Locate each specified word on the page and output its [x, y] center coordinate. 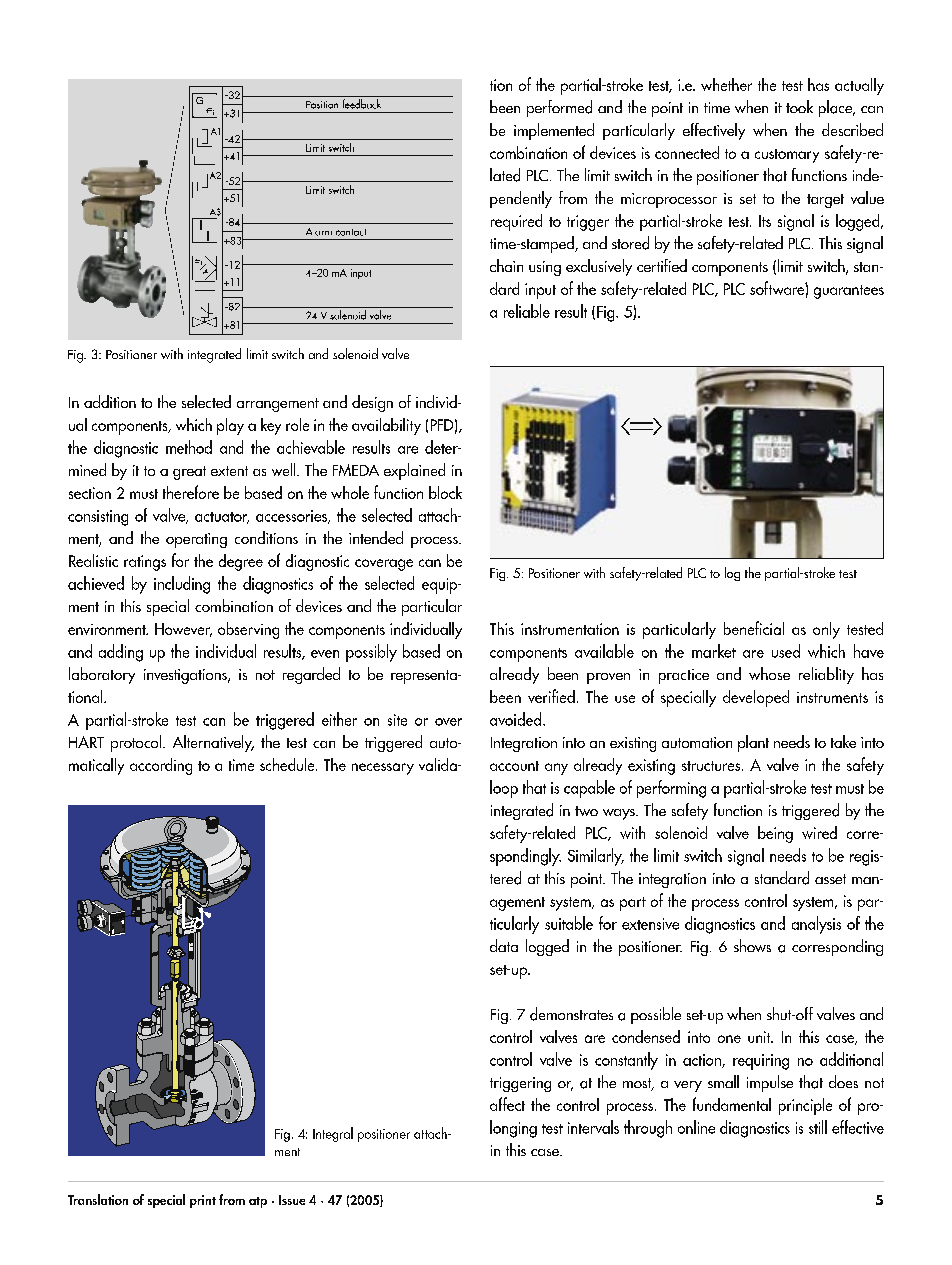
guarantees [849, 292]
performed [559, 108]
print [203, 1201]
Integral [333, 1134]
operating [196, 540]
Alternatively [213, 743]
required [516, 222]
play [230, 426]
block [445, 492]
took [799, 106]
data [504, 945]
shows [752, 945]
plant [753, 743]
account [514, 766]
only [826, 630]
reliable [527, 311]
